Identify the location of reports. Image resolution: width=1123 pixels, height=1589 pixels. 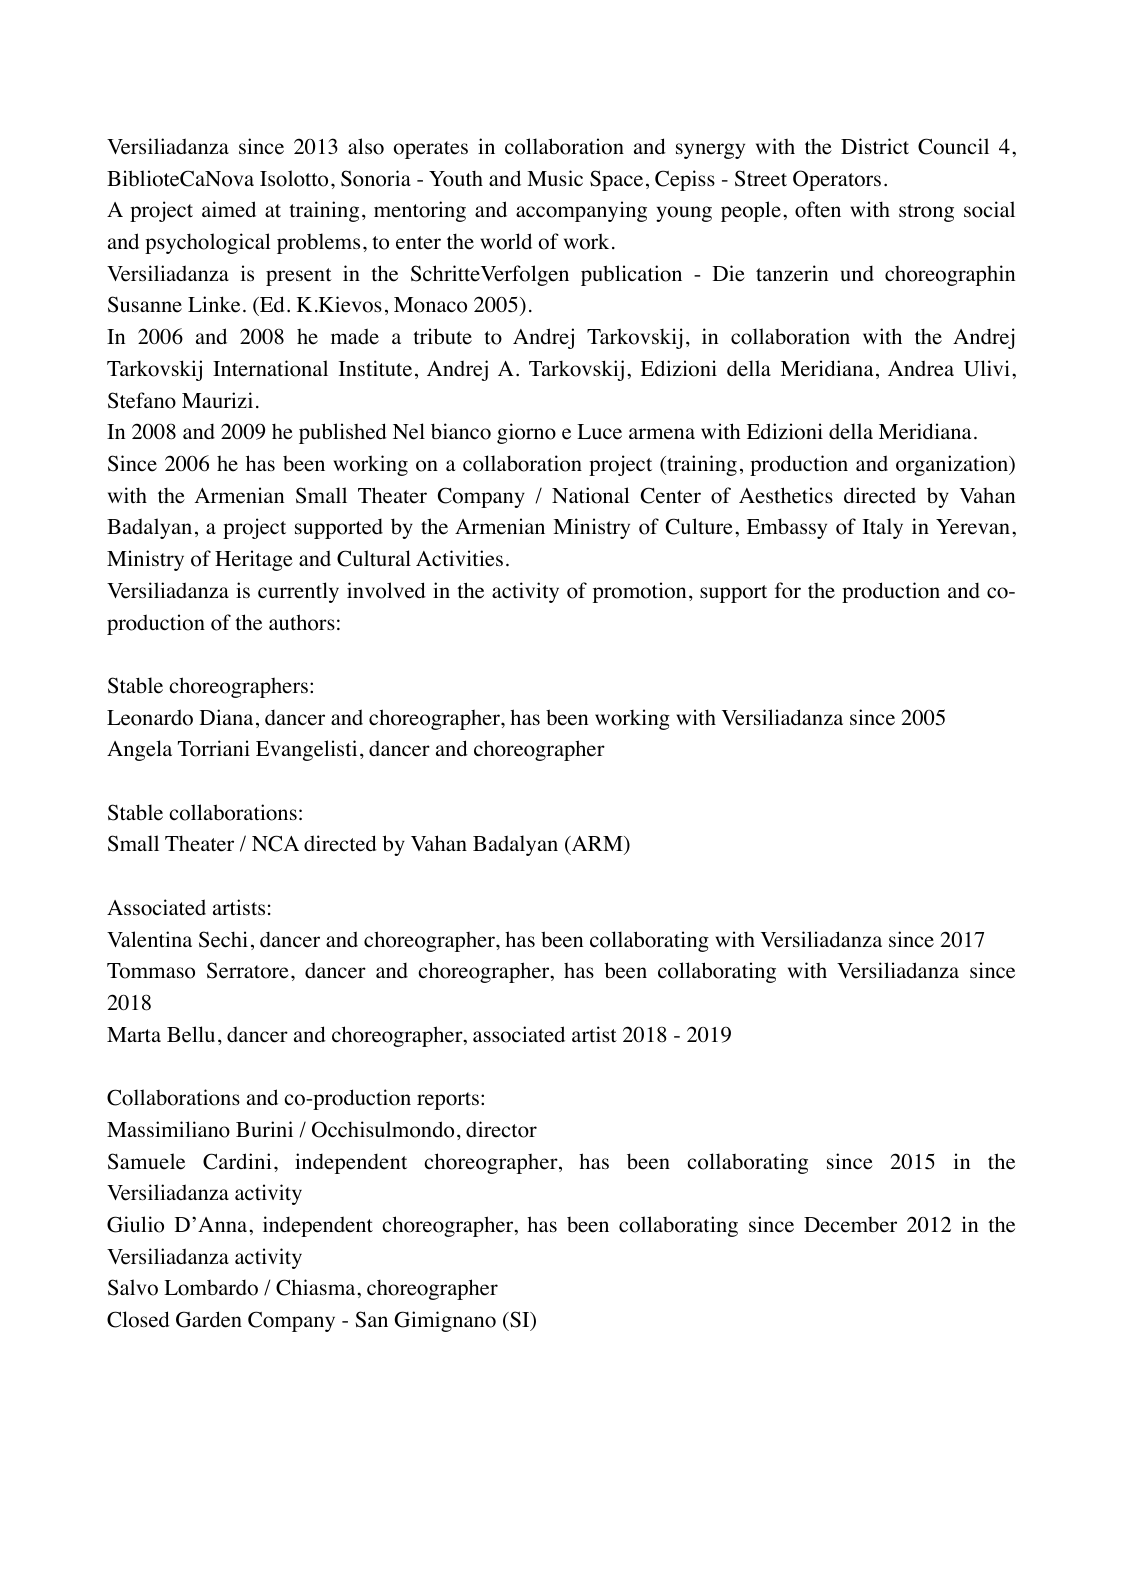
(449, 1101).
